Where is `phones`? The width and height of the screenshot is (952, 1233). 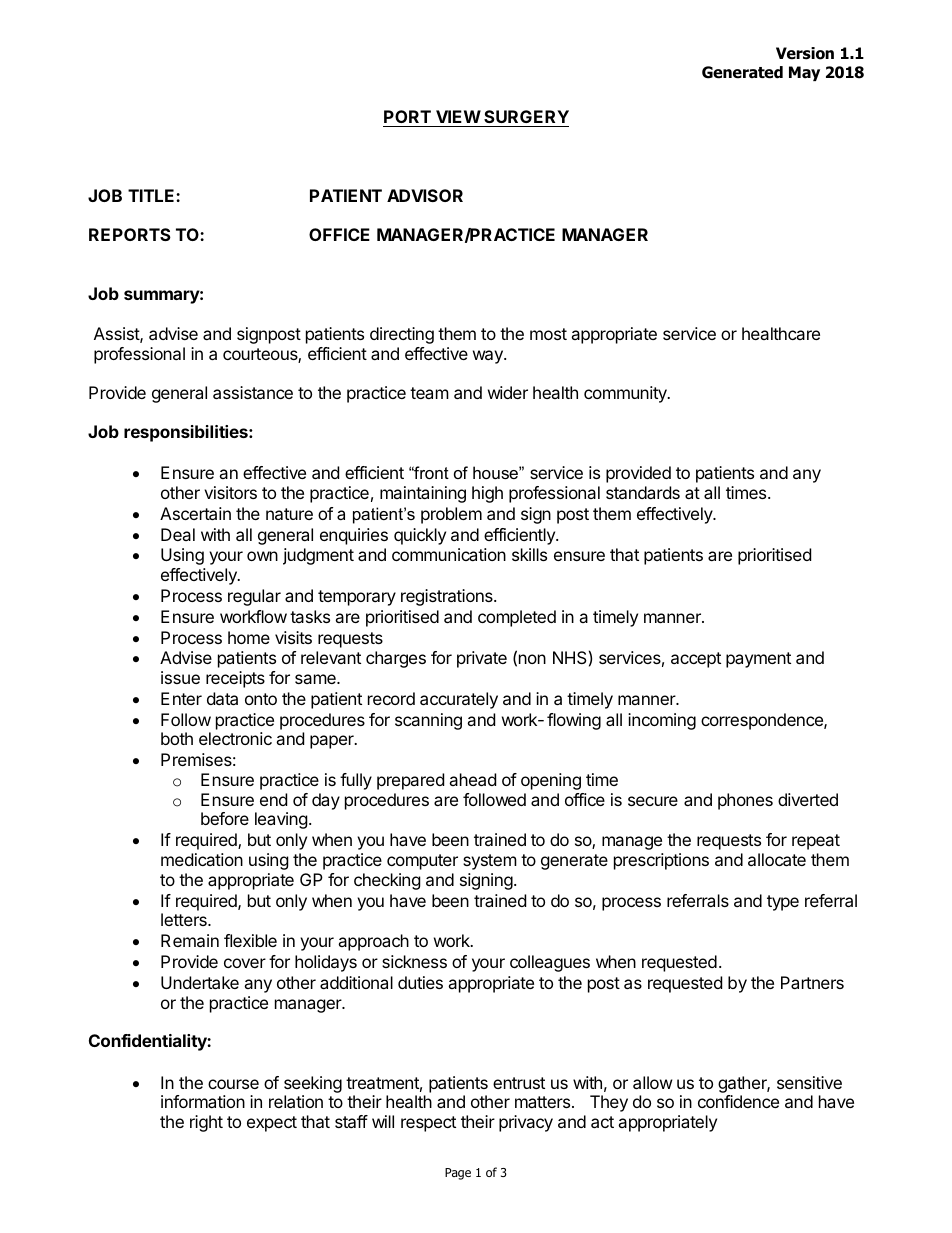 phones is located at coordinates (745, 801).
